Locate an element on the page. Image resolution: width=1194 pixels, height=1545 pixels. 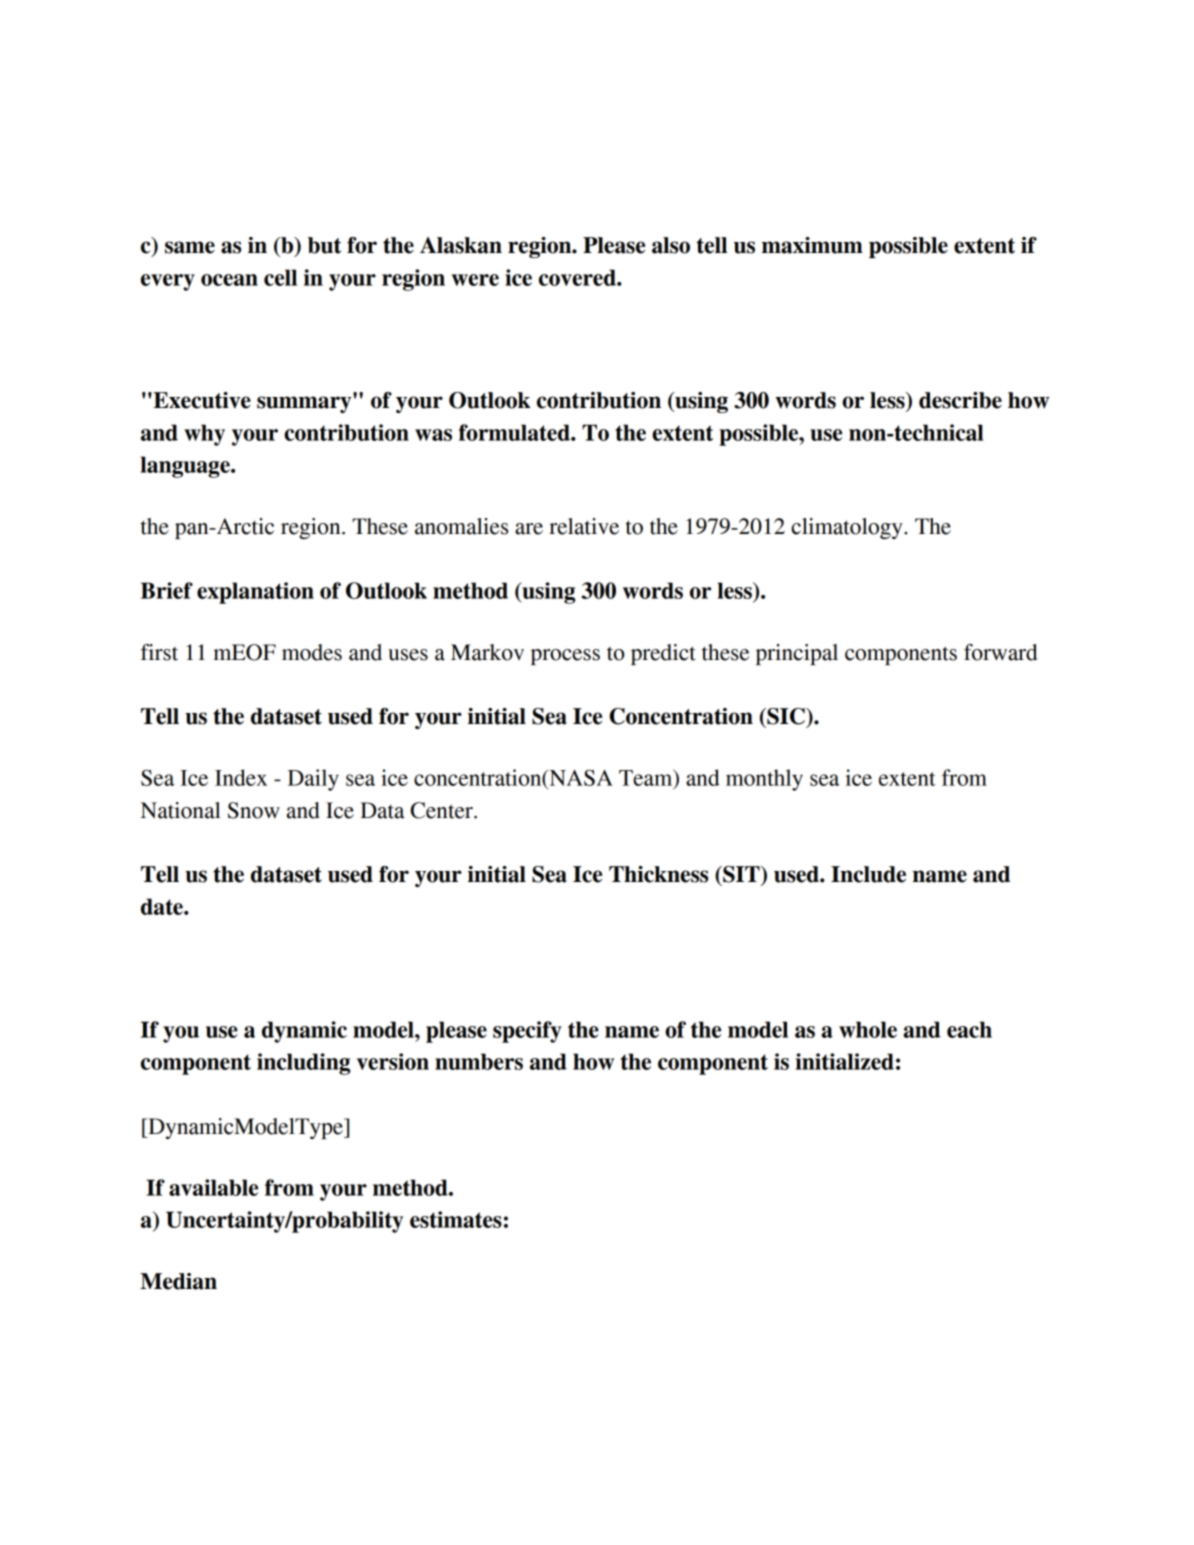
Index is located at coordinates (241, 777).
